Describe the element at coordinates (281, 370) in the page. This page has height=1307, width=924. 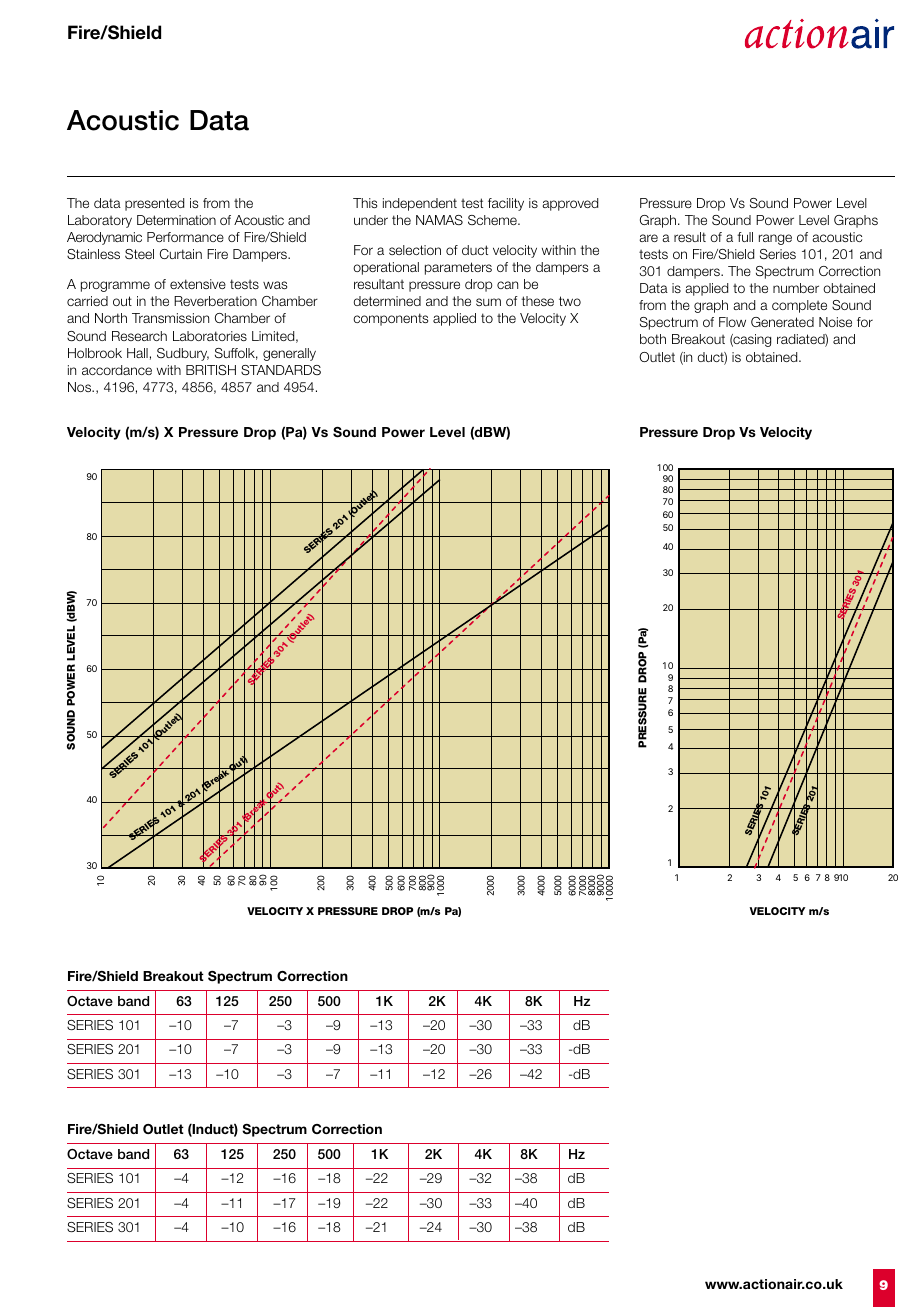
I see `STANDARDS` at that location.
